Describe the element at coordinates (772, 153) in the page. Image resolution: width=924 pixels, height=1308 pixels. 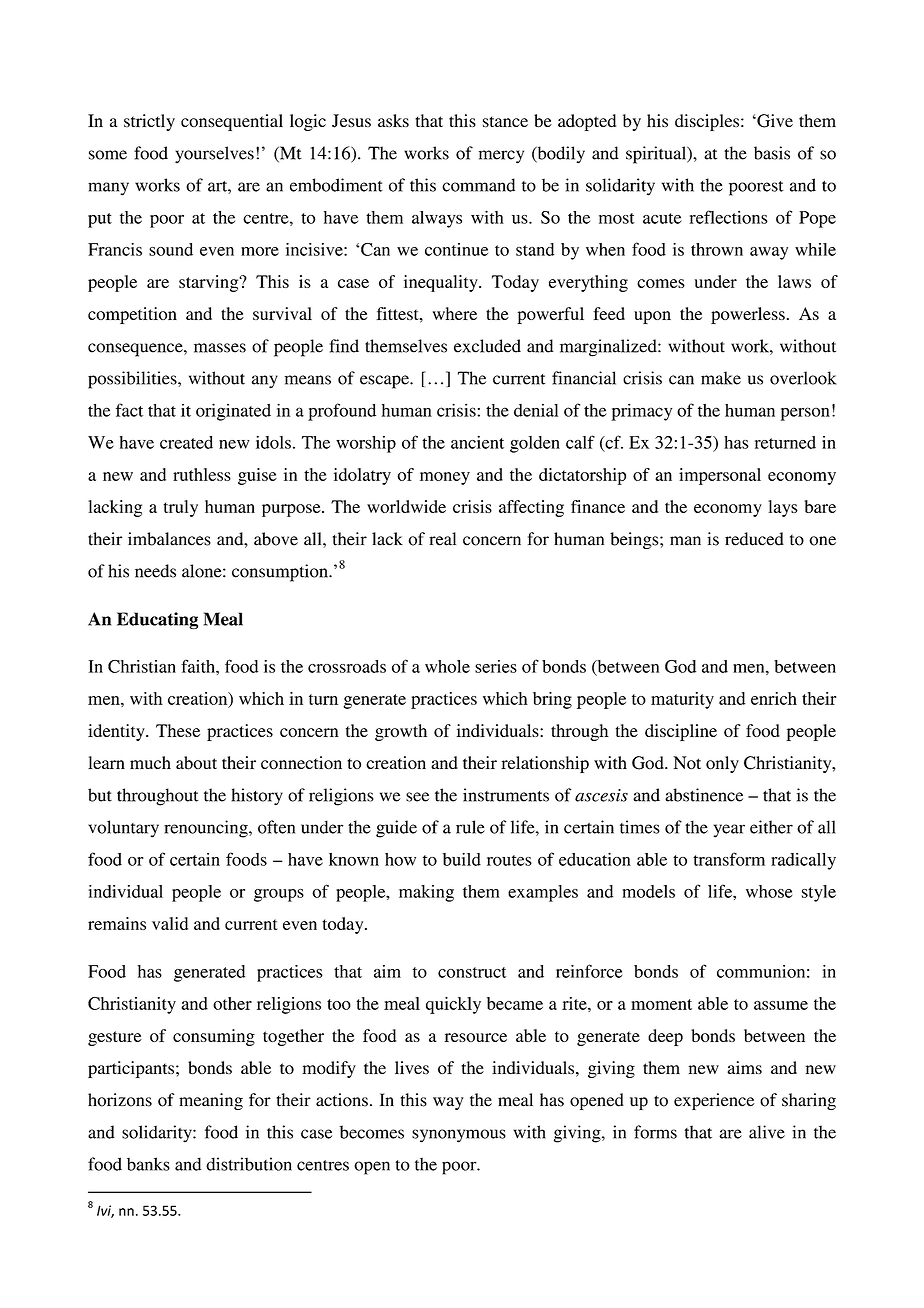
I see `basis` at that location.
